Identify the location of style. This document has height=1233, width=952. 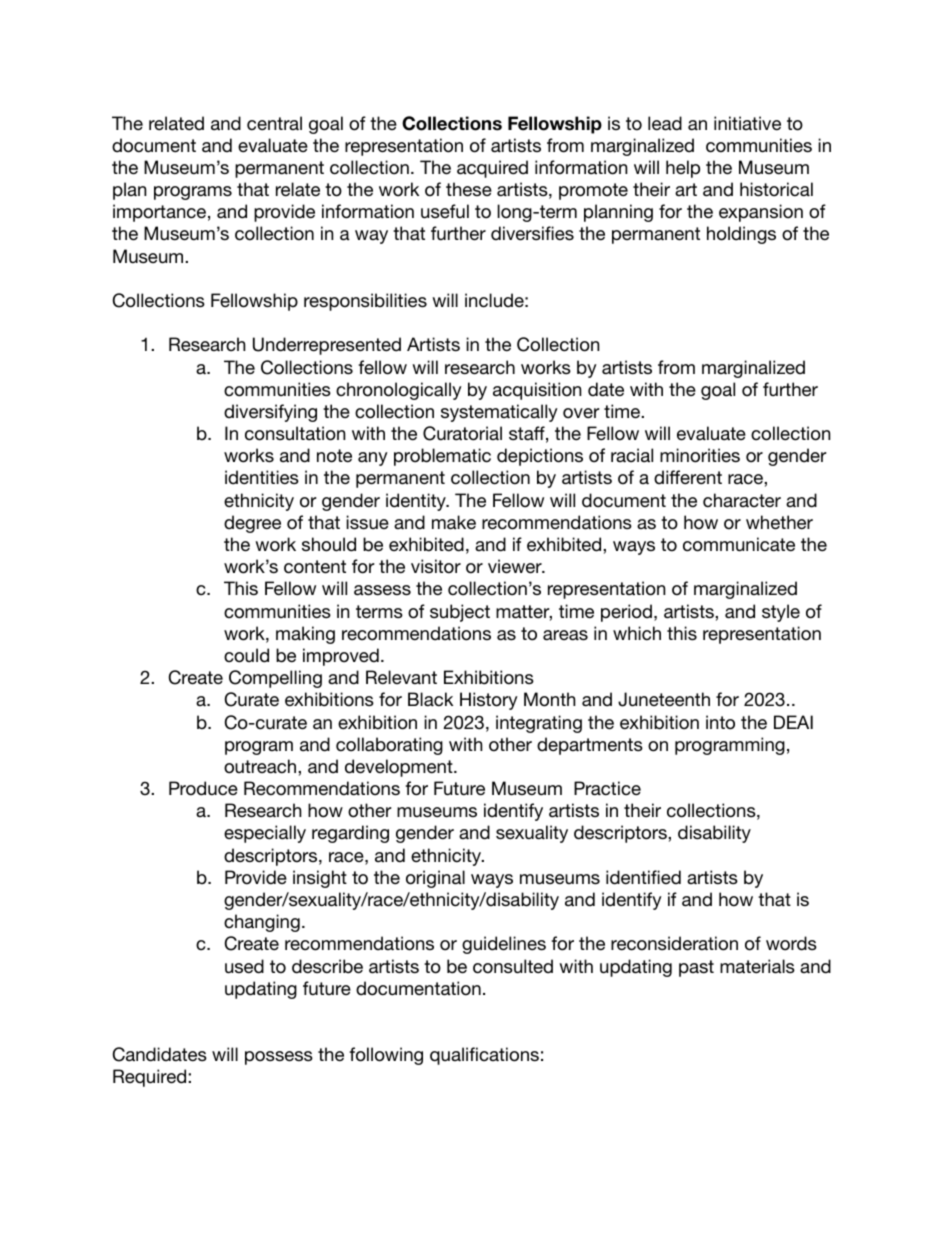
(781, 613).
